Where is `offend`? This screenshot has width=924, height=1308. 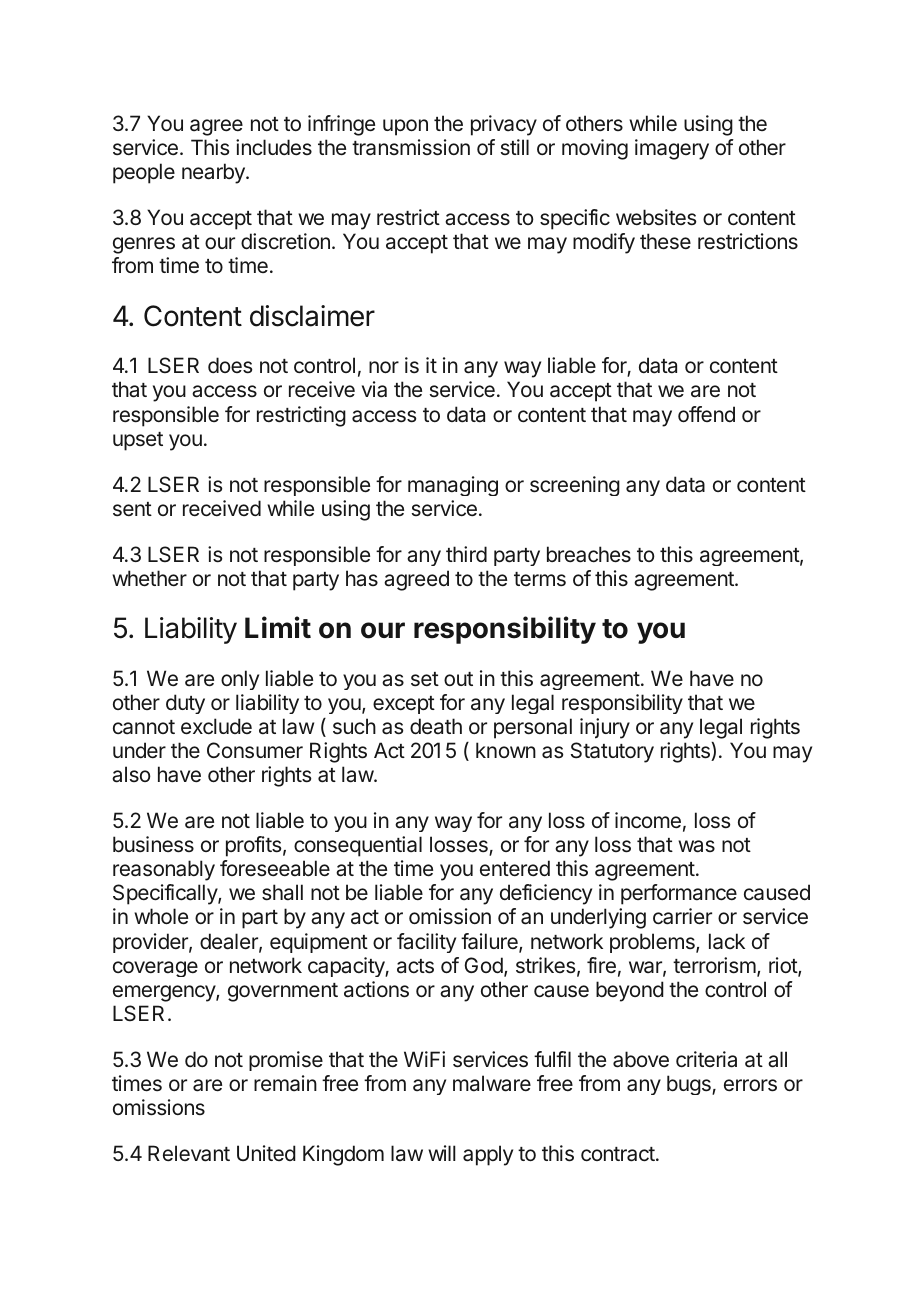 offend is located at coordinates (706, 414).
